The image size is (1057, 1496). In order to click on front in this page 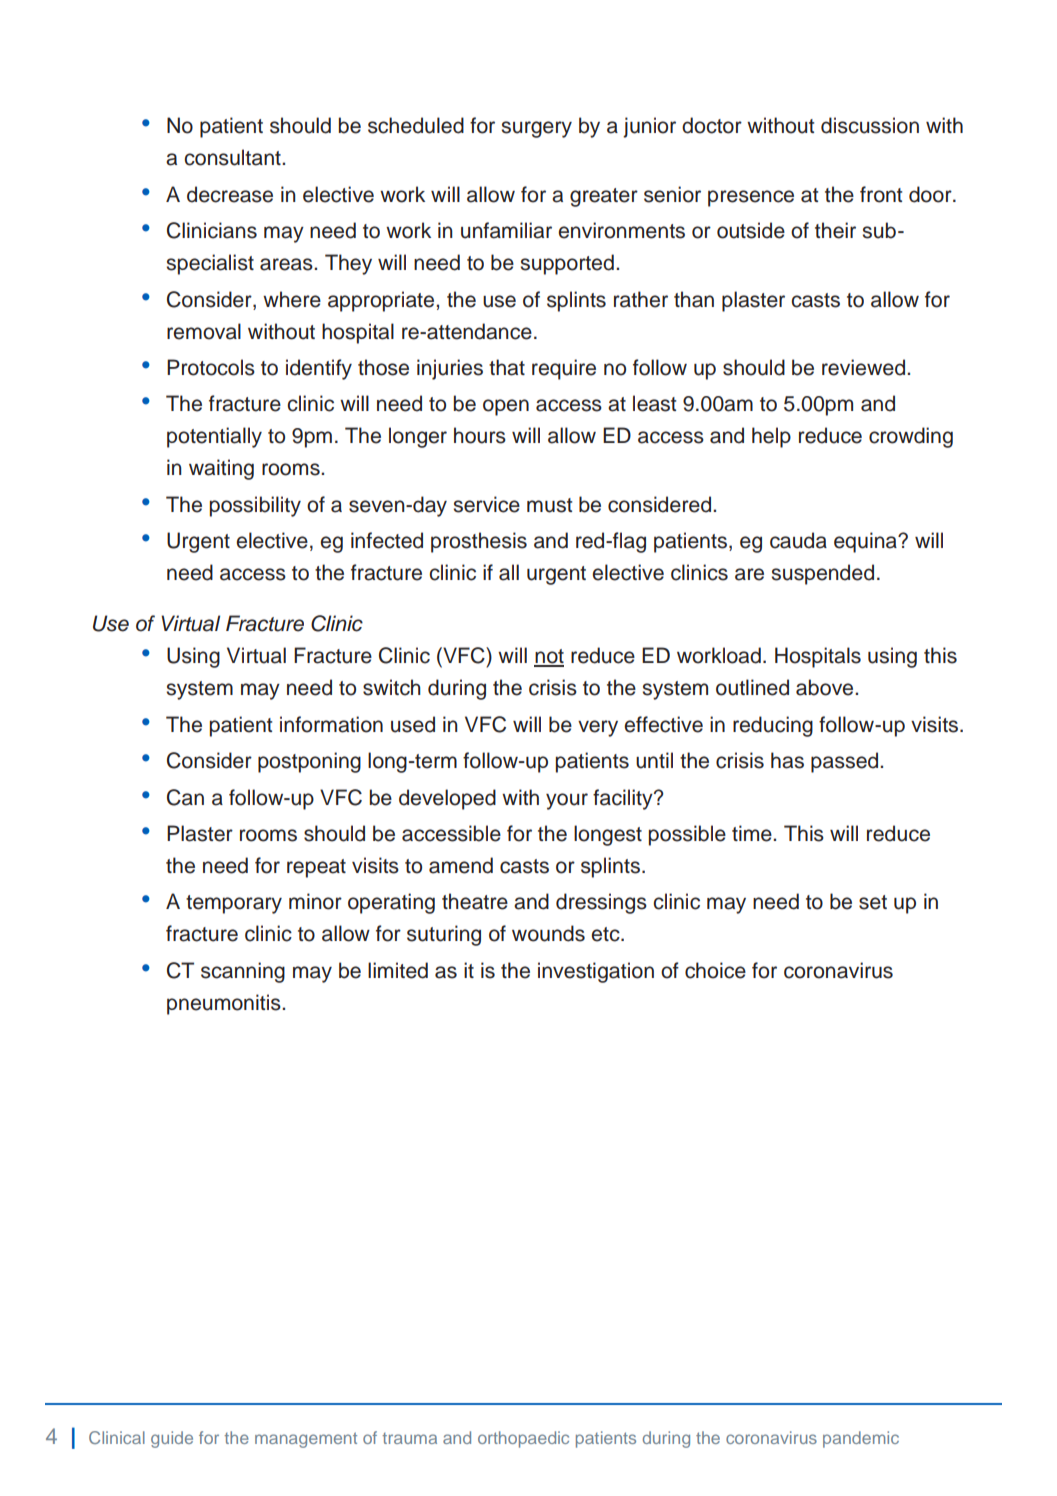, I will do `click(881, 194)`.
